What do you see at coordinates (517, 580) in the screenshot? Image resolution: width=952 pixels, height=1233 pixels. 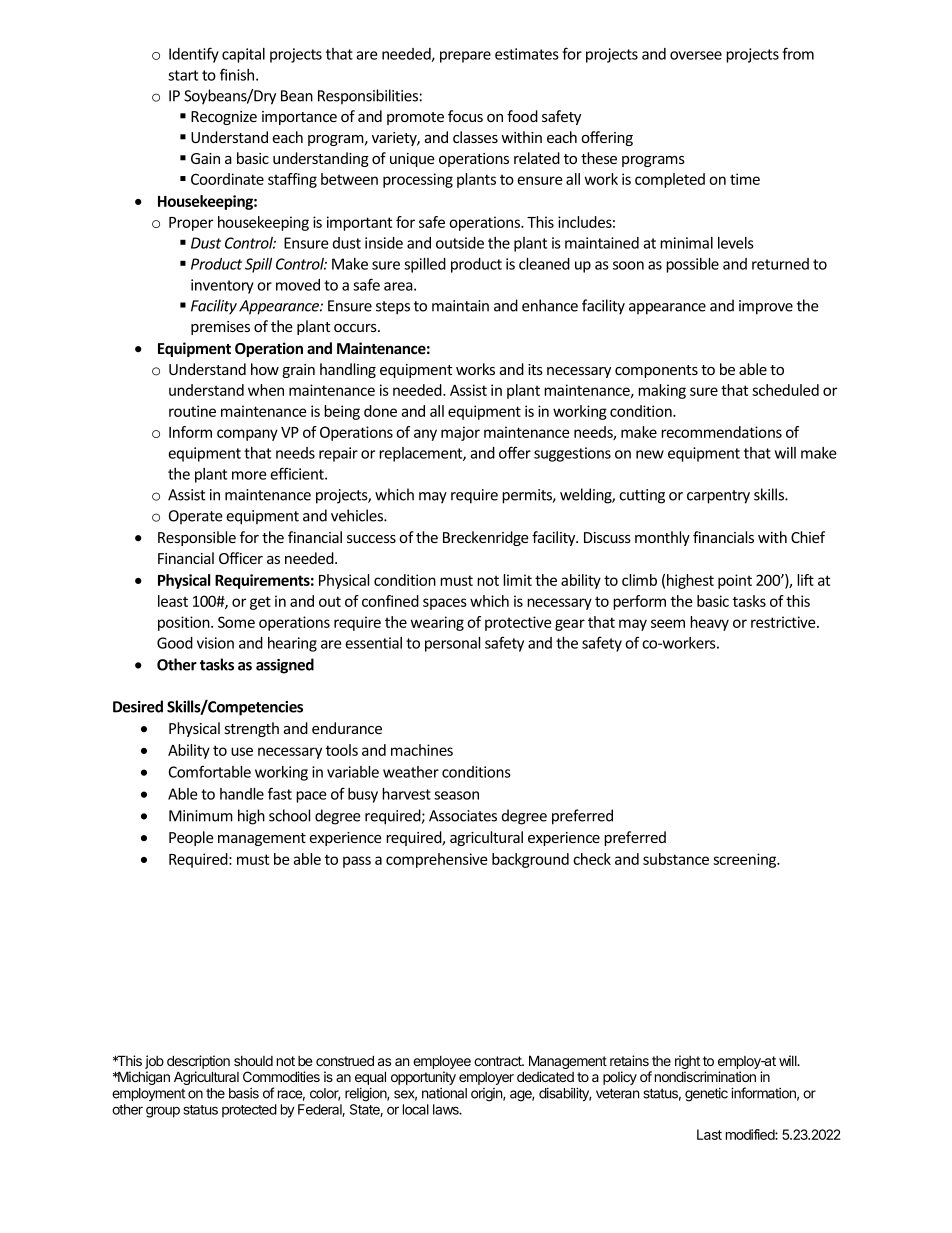 I see `limit` at bounding box center [517, 580].
